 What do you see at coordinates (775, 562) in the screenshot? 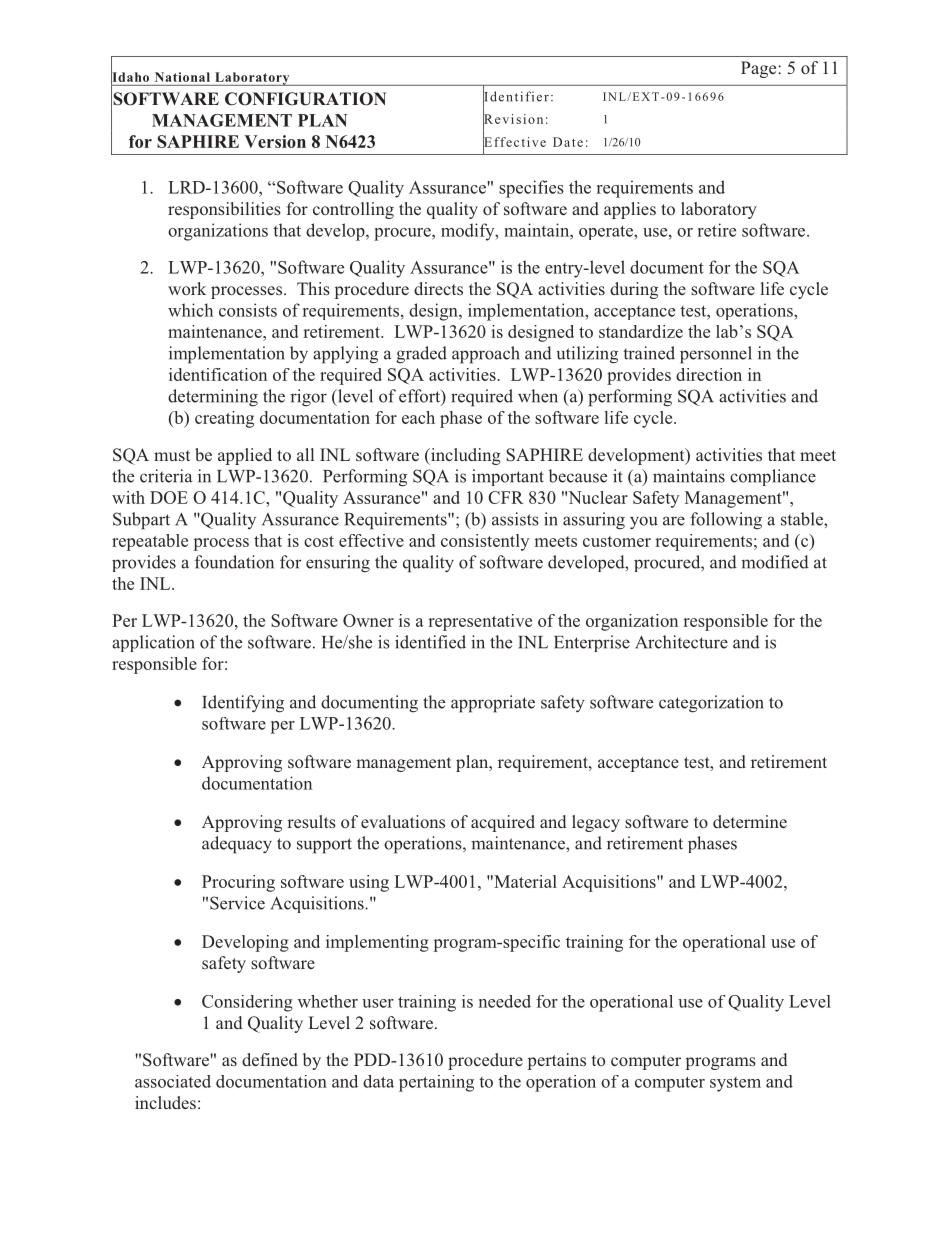
I see `modified` at bounding box center [775, 562].
